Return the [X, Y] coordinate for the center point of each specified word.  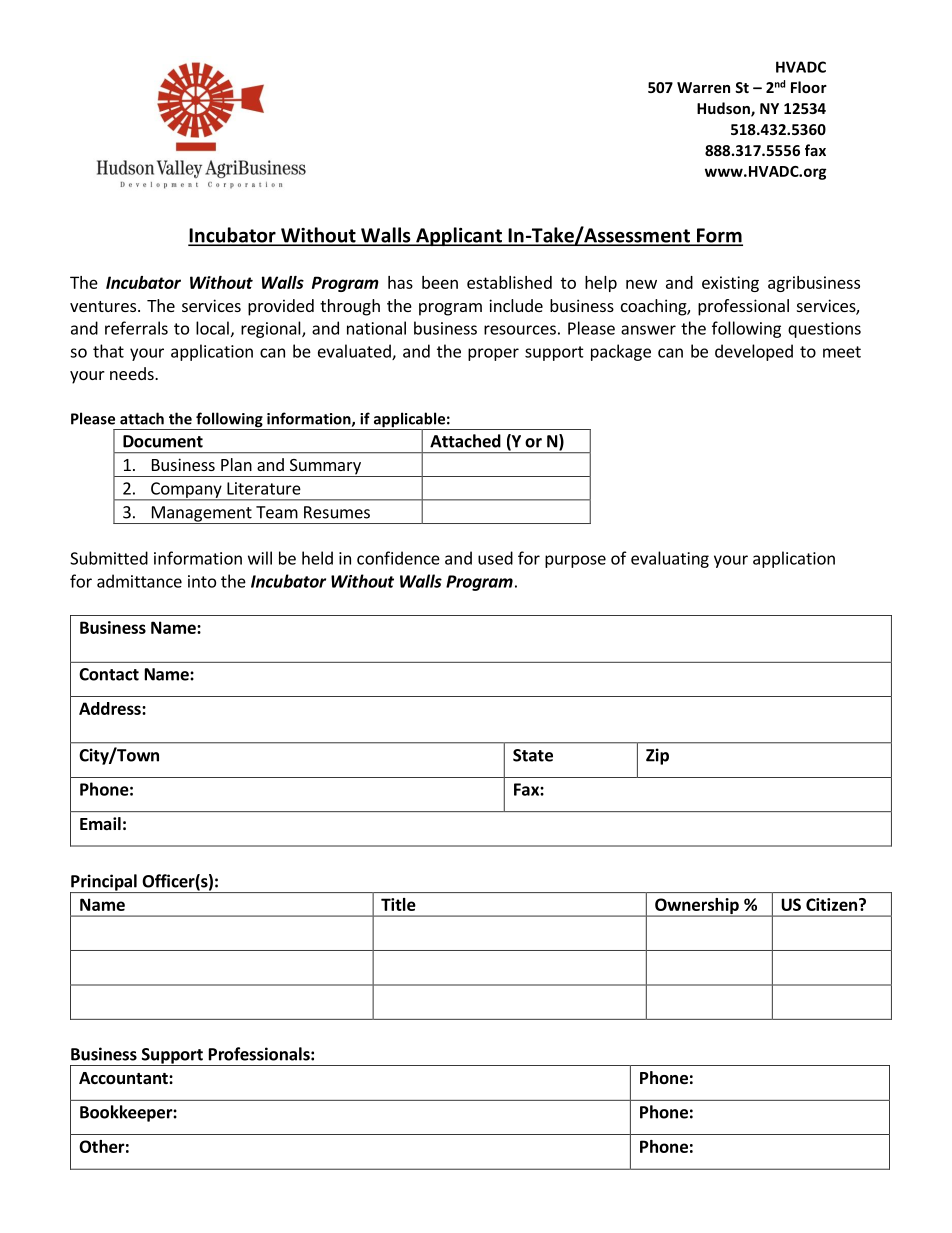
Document [163, 441]
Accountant [124, 1078]
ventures [103, 306]
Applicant [459, 236]
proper [493, 354]
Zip [657, 756]
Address [111, 708]
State [533, 755]
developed [754, 352]
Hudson [724, 109]
